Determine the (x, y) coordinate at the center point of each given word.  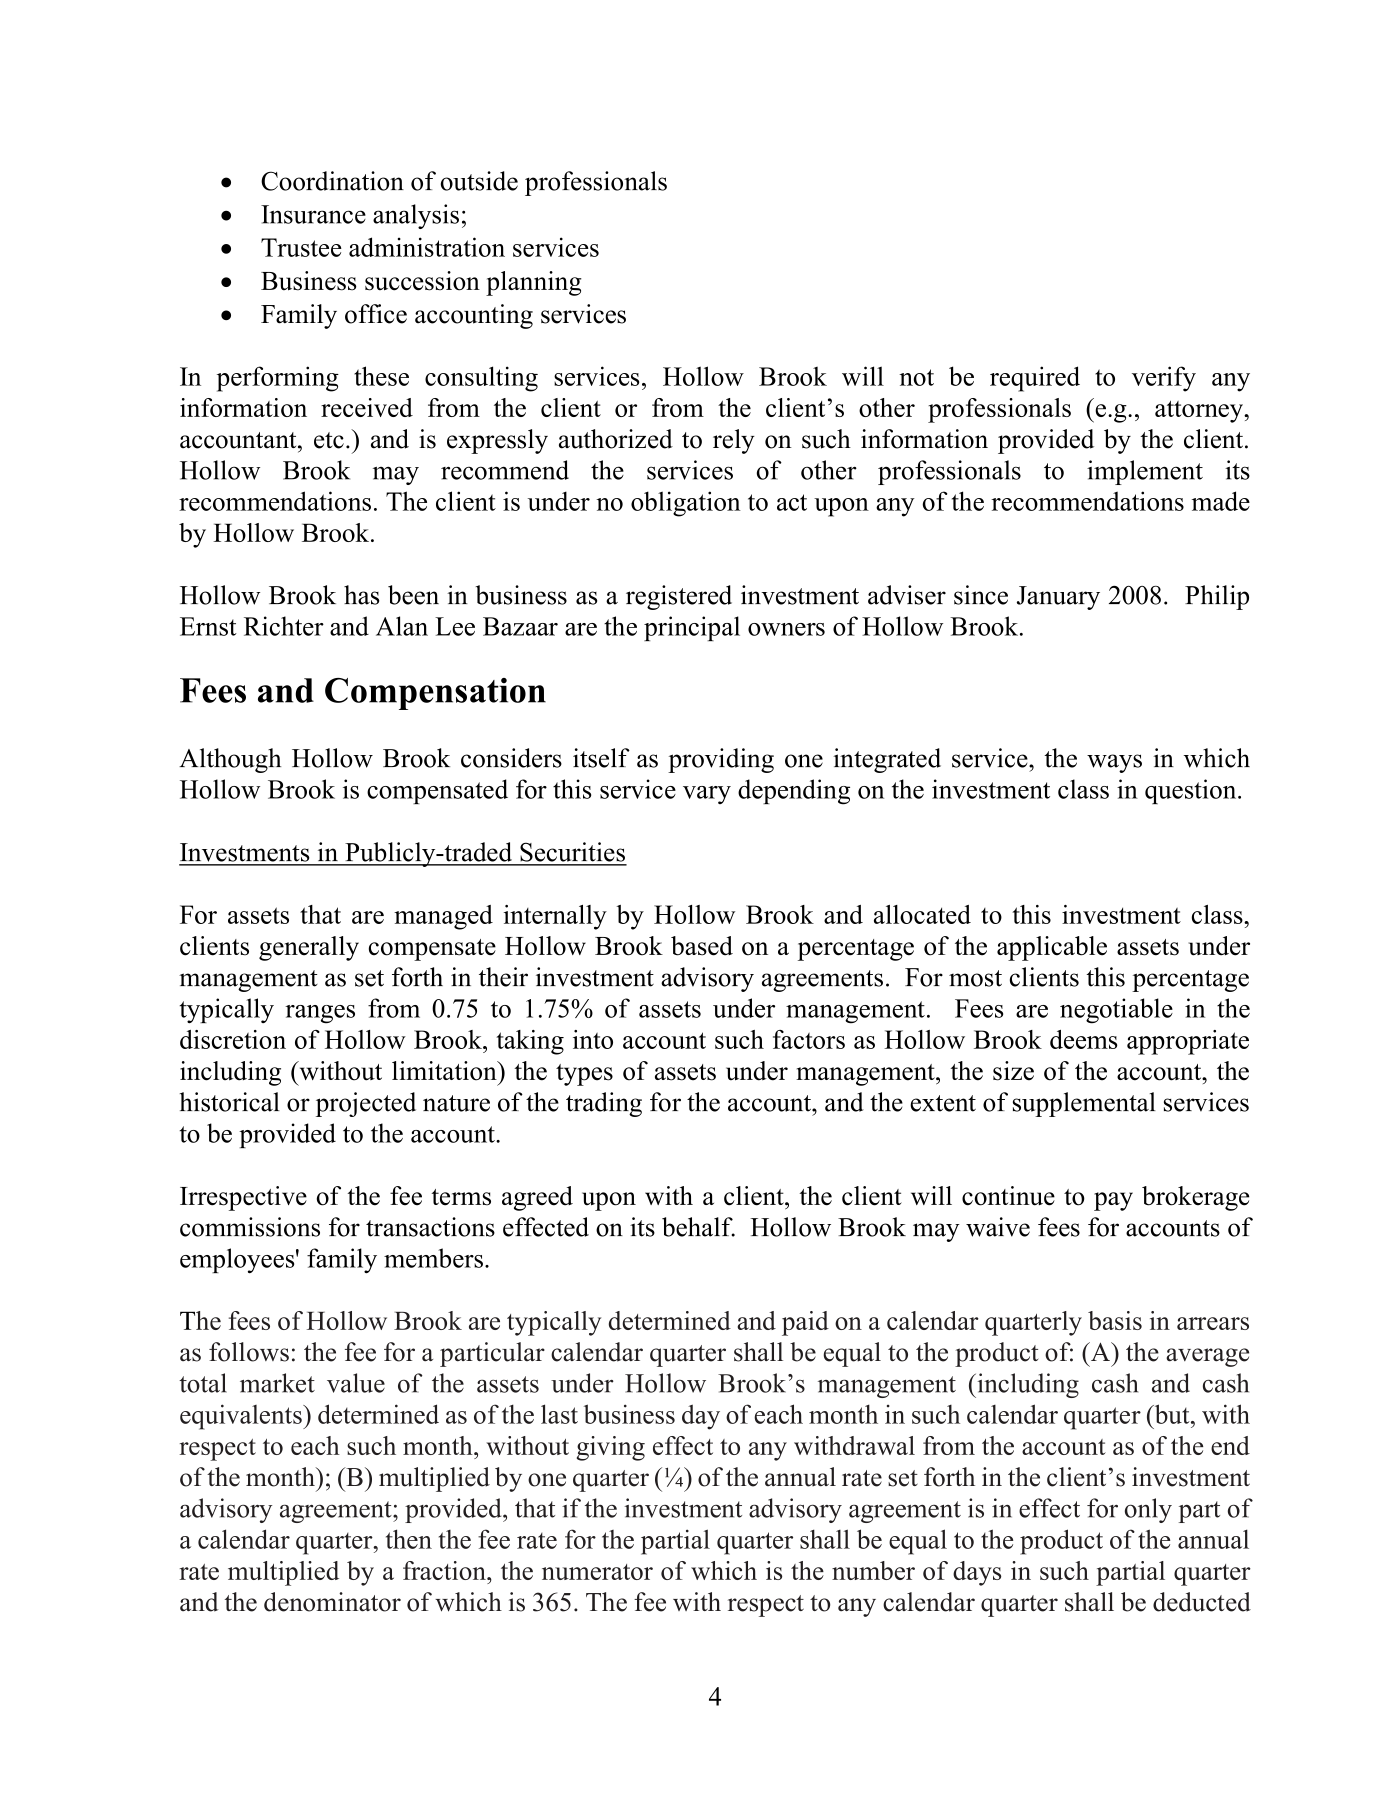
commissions (250, 1227)
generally (309, 948)
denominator (332, 1602)
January (1058, 598)
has (361, 595)
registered (679, 597)
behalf (698, 1227)
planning (534, 283)
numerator (597, 1572)
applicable (1052, 948)
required (1035, 379)
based (702, 946)
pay (1113, 1201)
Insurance (313, 214)
